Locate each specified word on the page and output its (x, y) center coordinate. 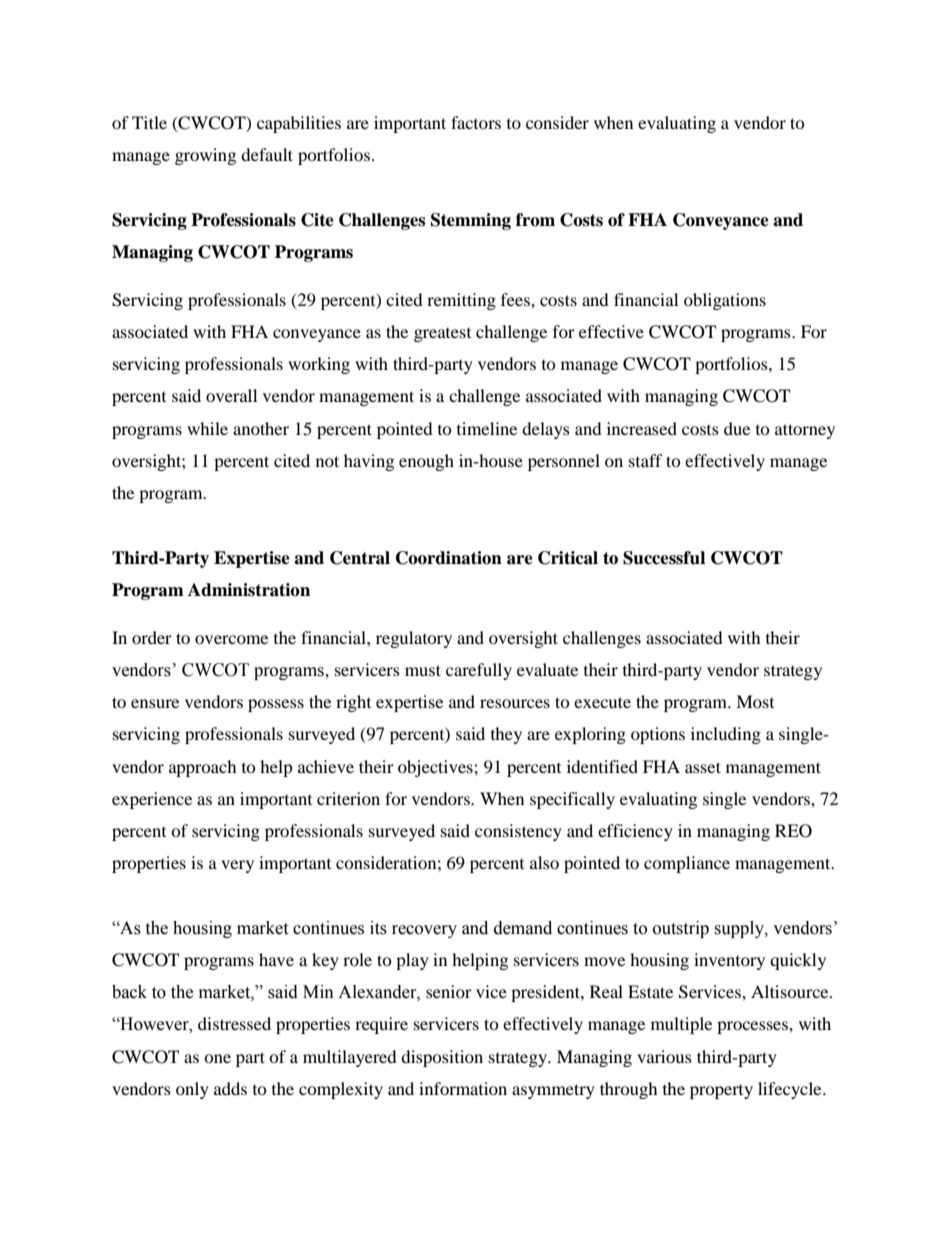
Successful (664, 558)
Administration (249, 590)
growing (205, 156)
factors (476, 122)
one (217, 1058)
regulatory (414, 639)
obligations (725, 301)
